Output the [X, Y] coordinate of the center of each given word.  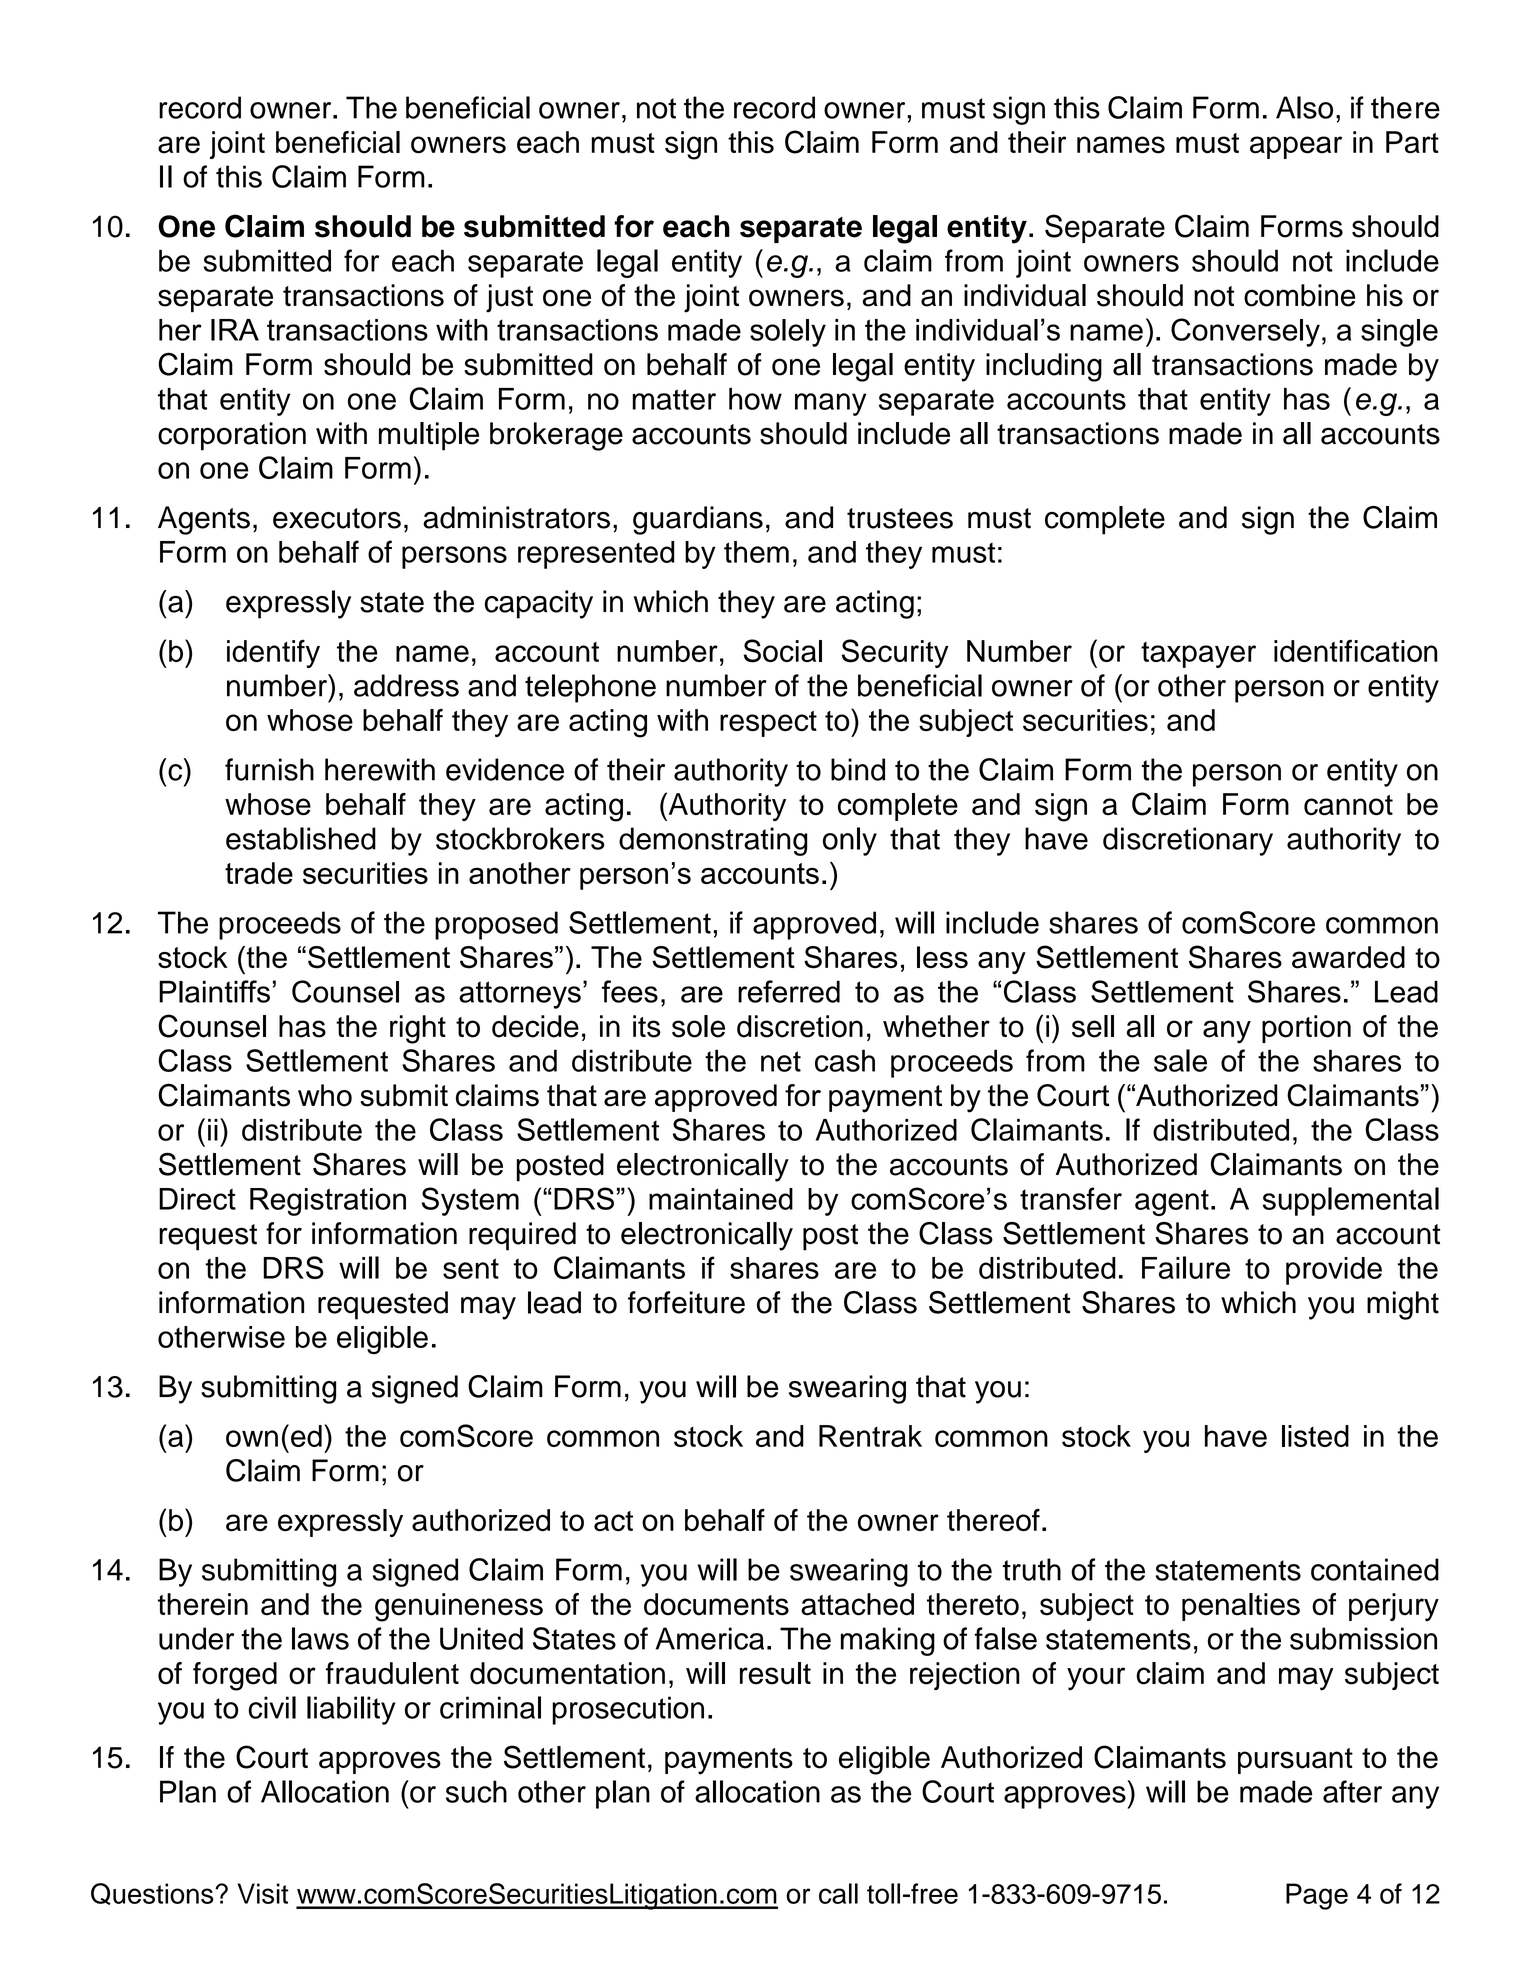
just [509, 298]
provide [1334, 1271]
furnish [269, 769]
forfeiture [686, 1302]
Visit [262, 1893]
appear [1296, 147]
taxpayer [1198, 655]
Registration [328, 1202]
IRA [235, 330]
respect [768, 724]
